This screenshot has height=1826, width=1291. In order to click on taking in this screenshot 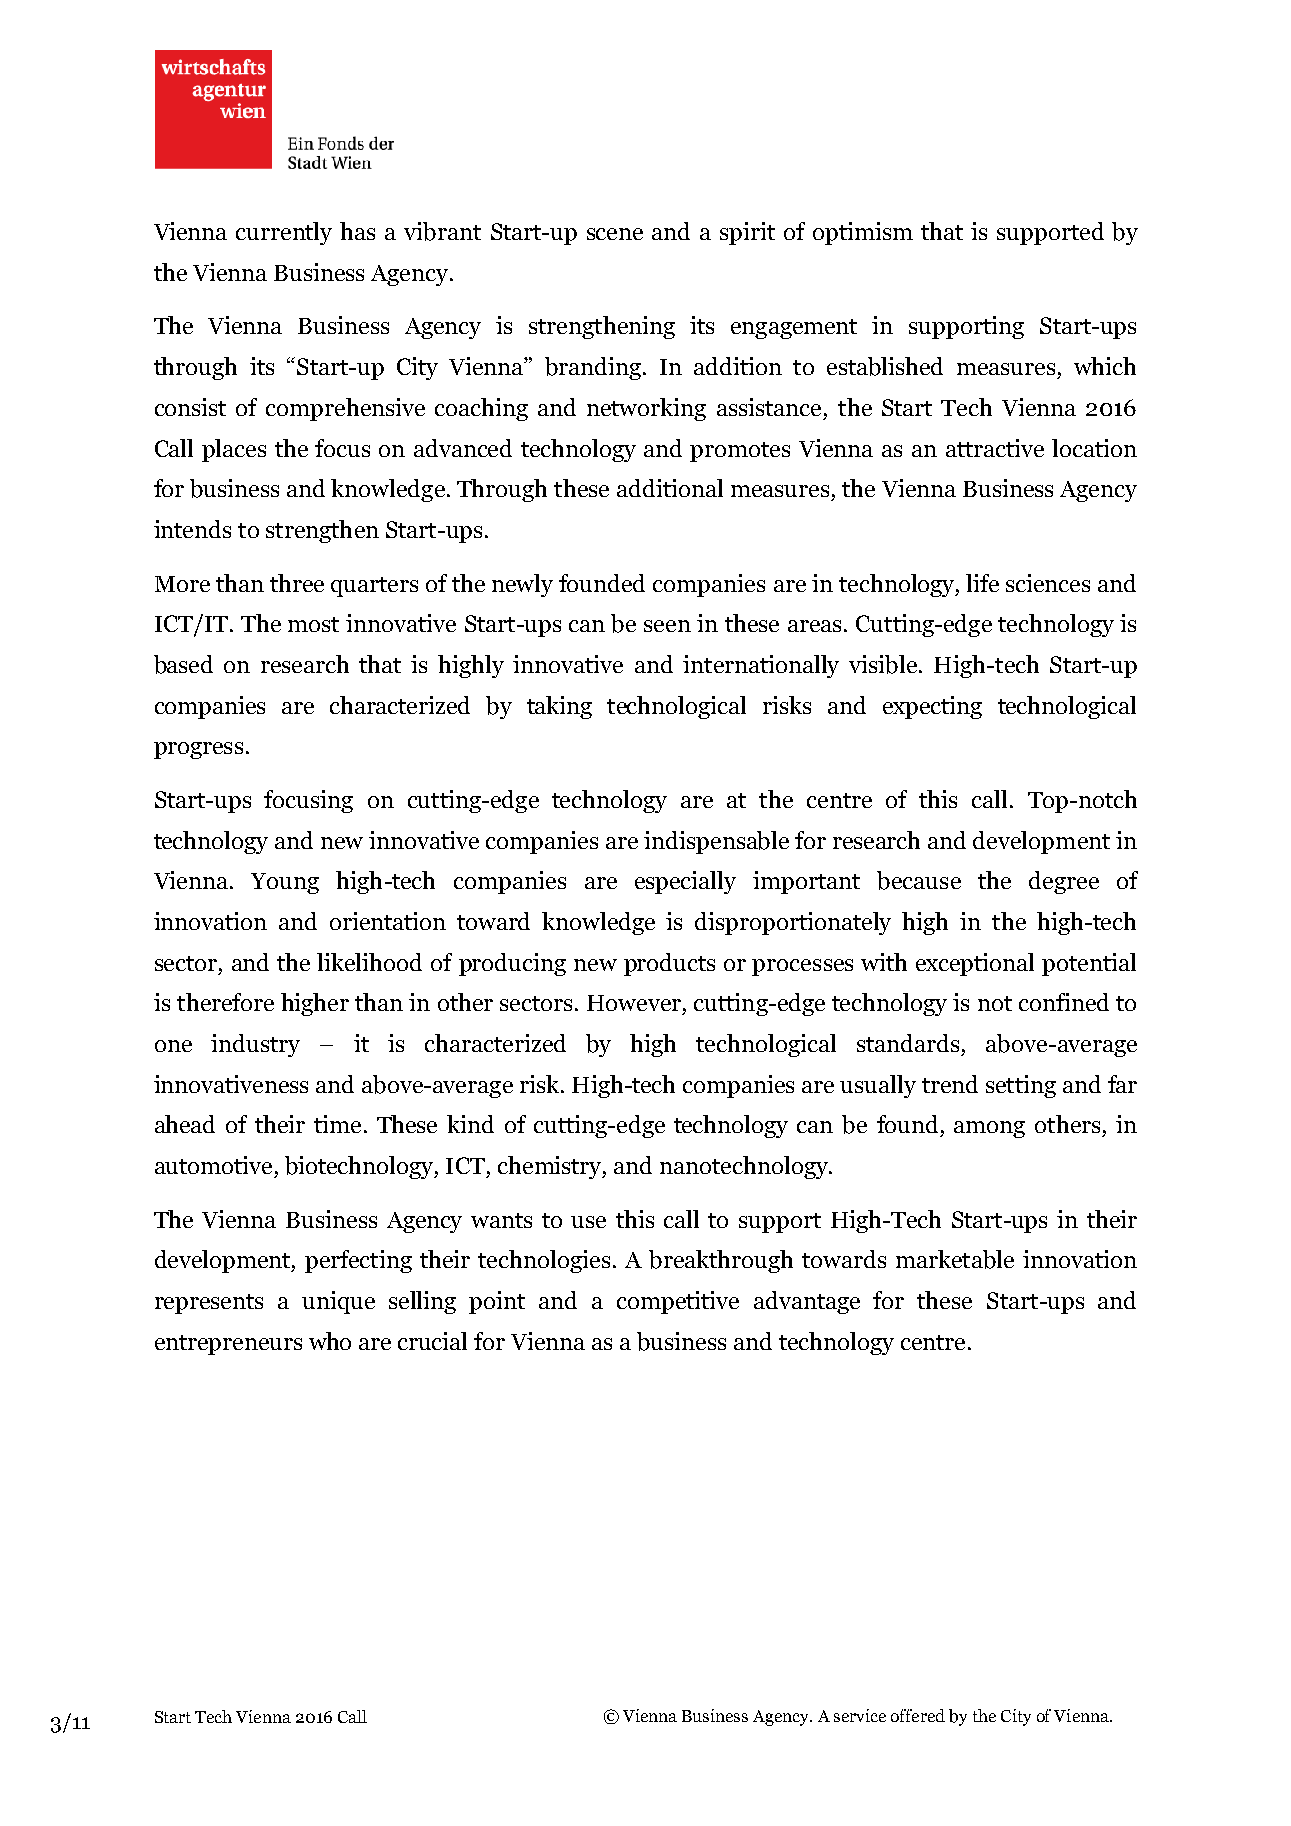, I will do `click(559, 707)`.
